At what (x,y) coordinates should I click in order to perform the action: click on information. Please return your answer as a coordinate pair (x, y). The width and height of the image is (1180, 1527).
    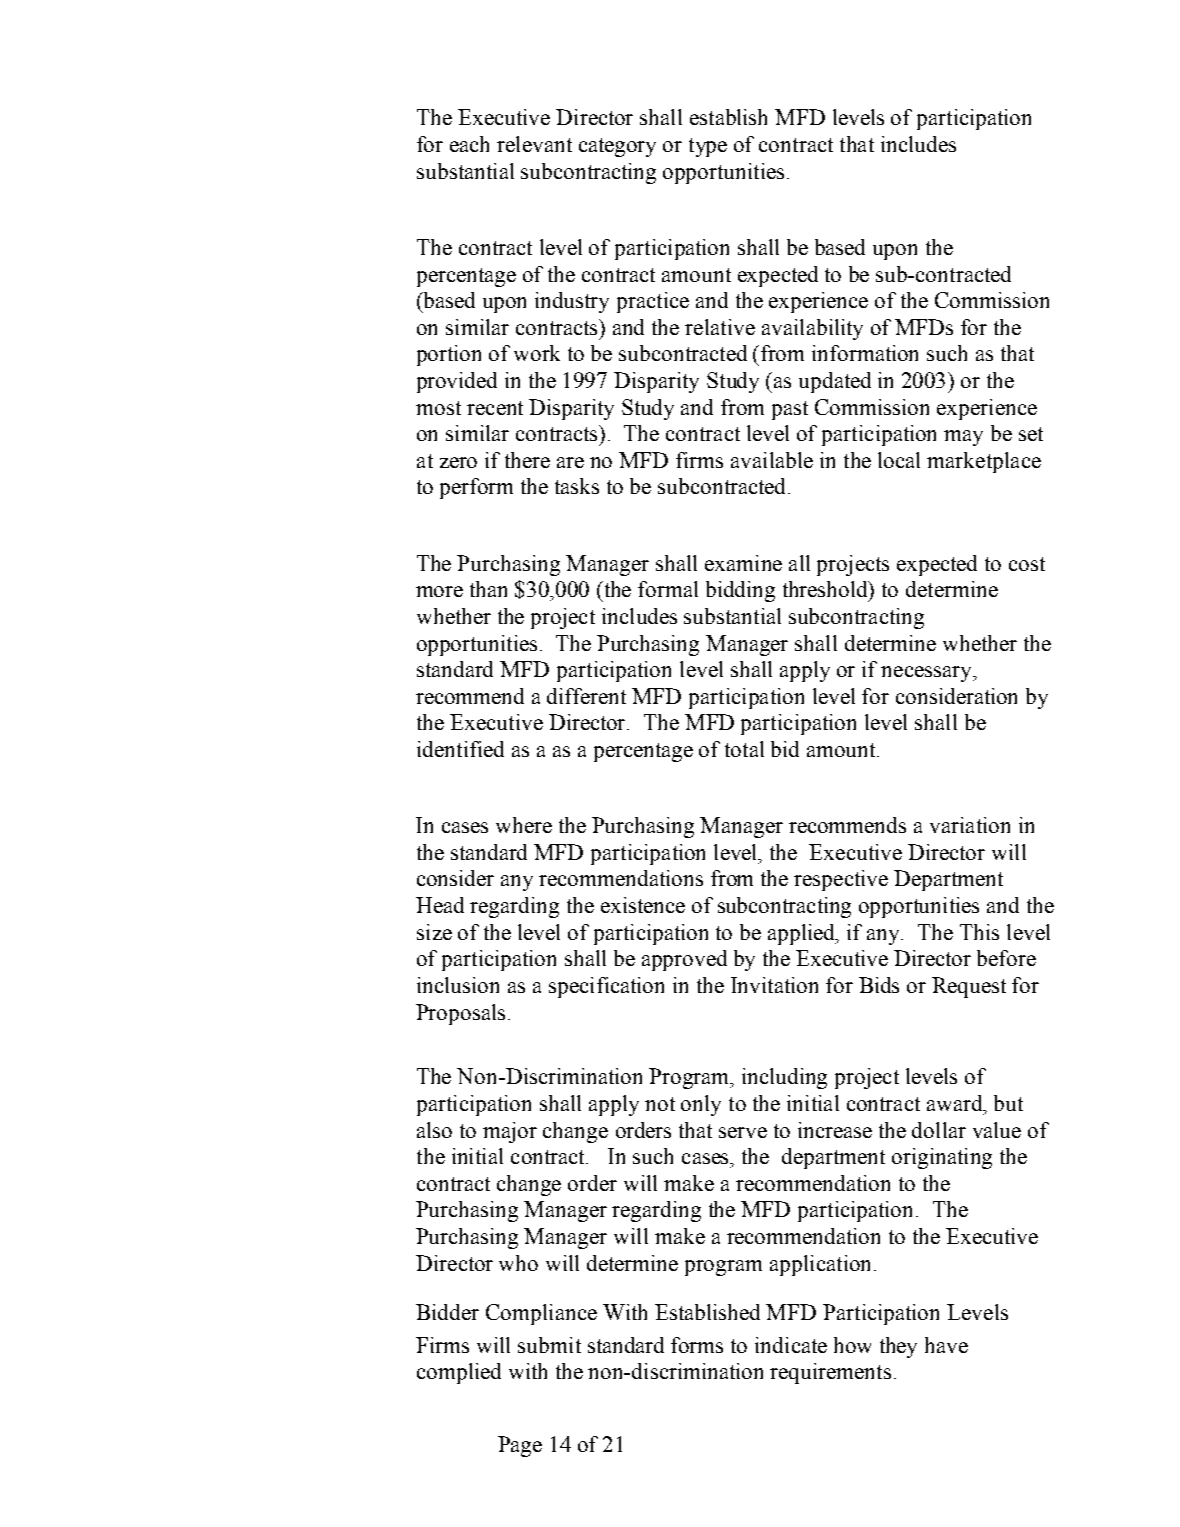
    Looking at the image, I should click on (865, 353).
